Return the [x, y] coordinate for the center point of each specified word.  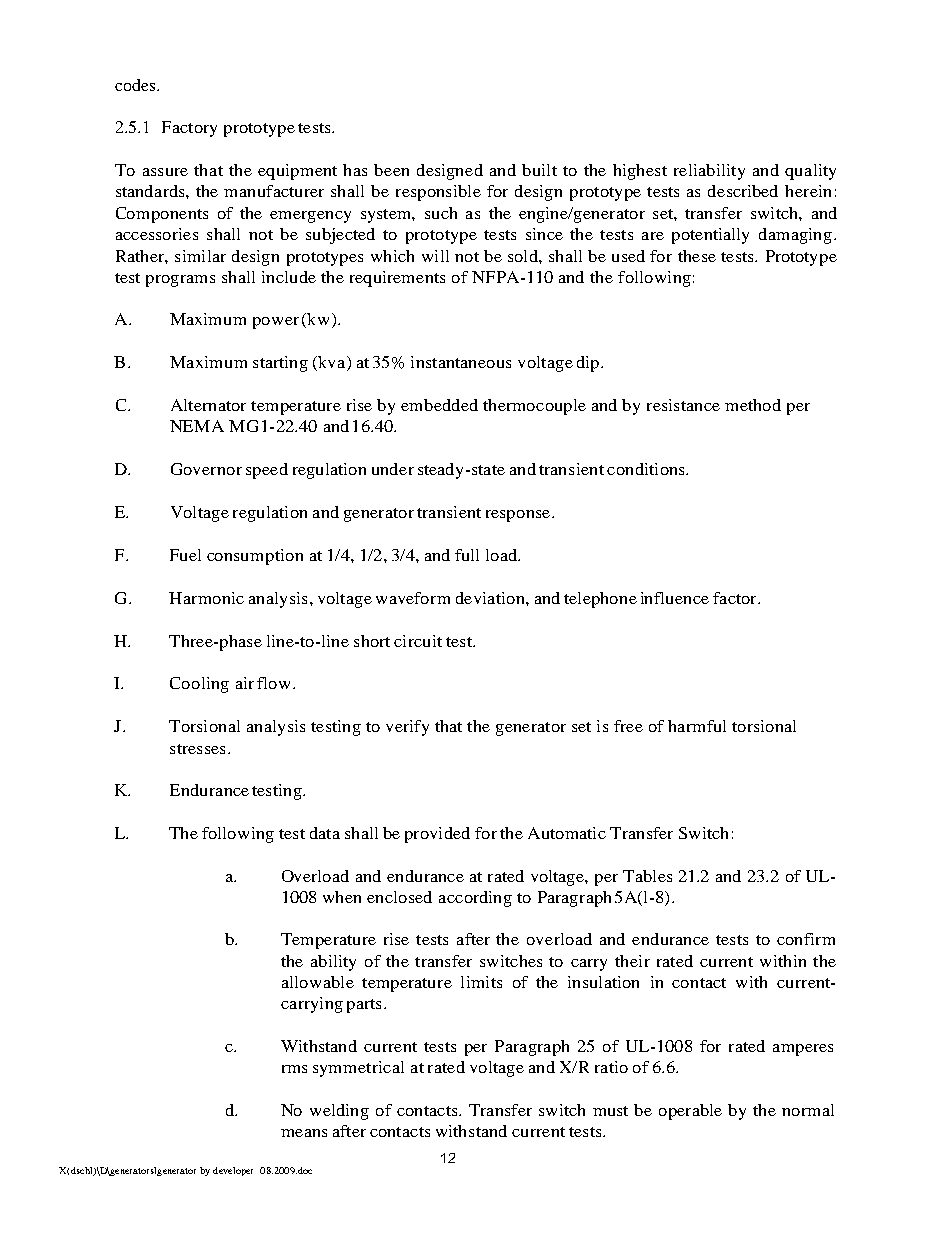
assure [165, 172]
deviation [491, 598]
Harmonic [206, 598]
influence [675, 598]
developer [233, 1171]
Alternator [208, 405]
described [743, 191]
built [539, 170]
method [753, 405]
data [325, 833]
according [475, 899]
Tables [647, 876]
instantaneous [461, 362]
